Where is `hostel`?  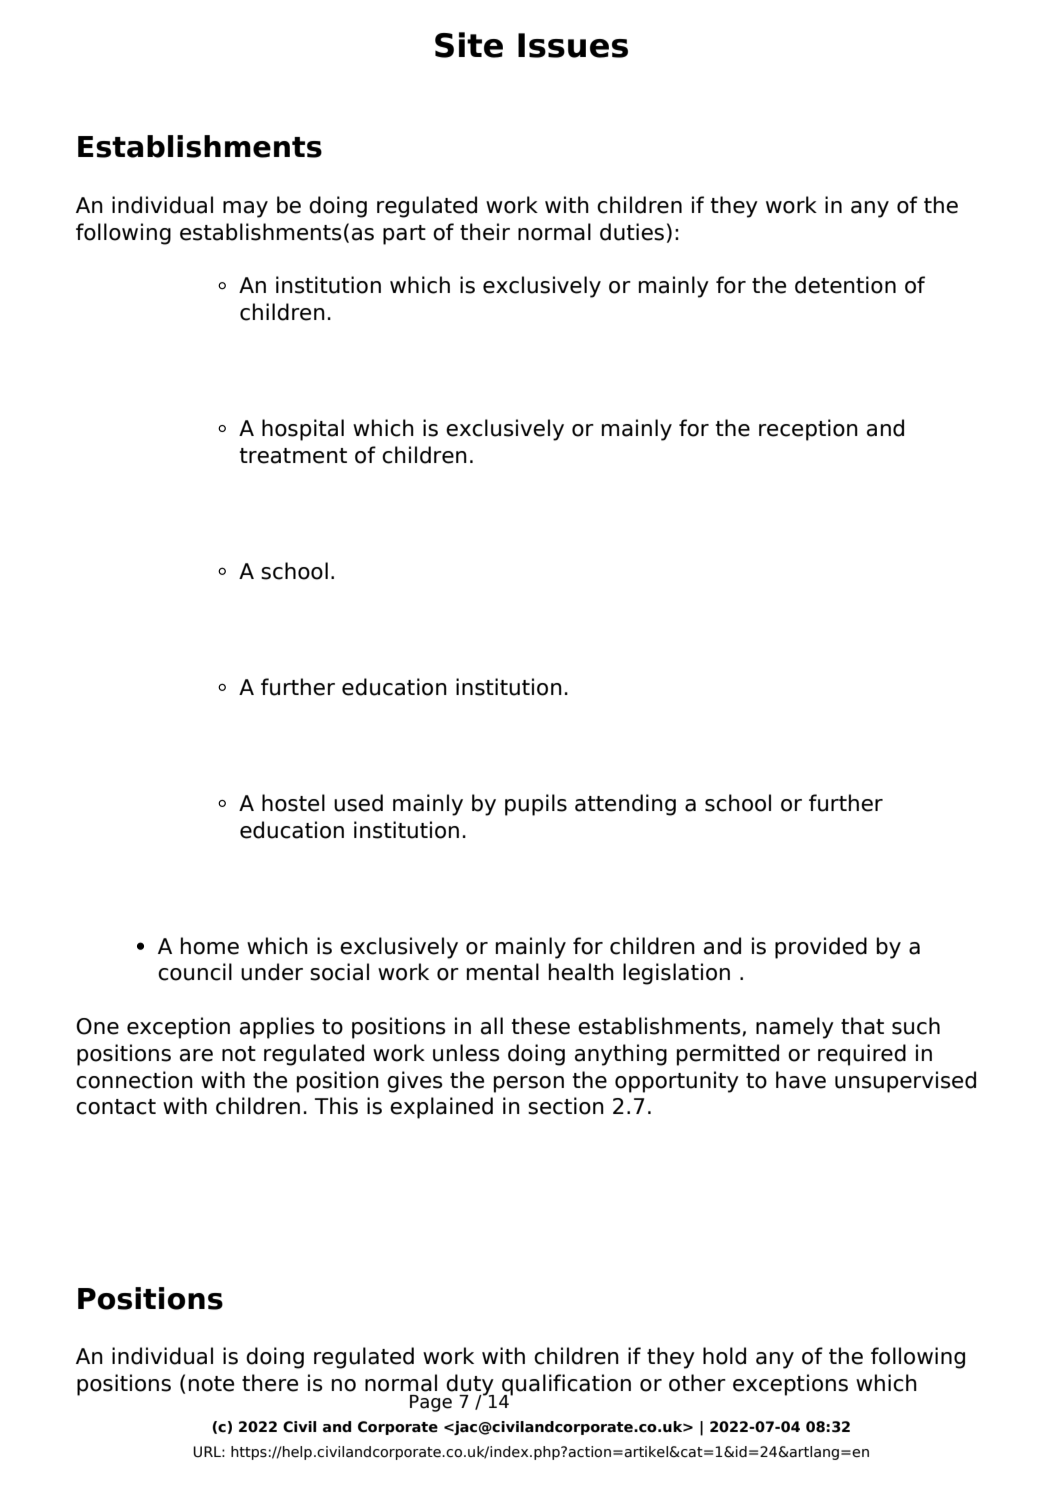 hostel is located at coordinates (293, 803).
